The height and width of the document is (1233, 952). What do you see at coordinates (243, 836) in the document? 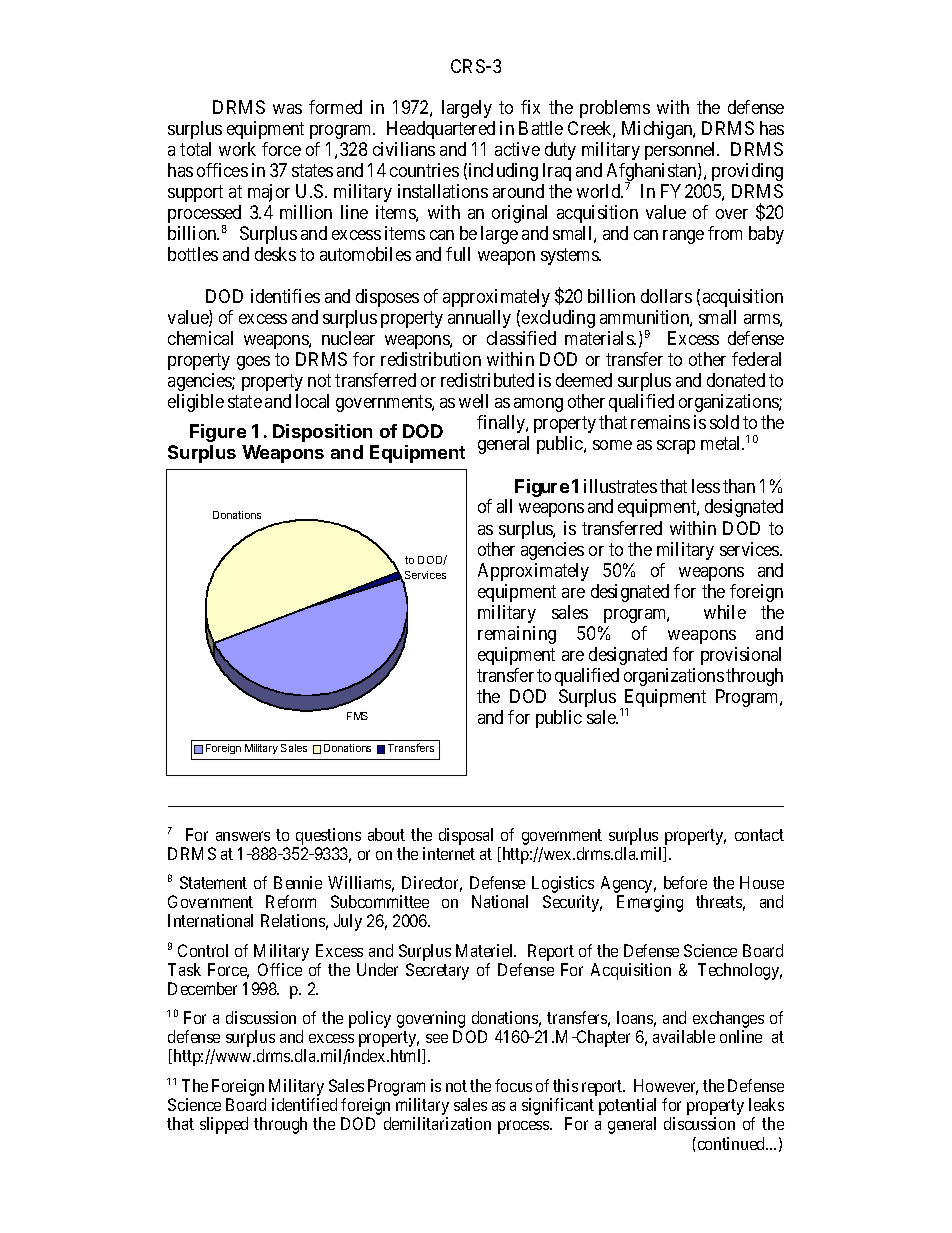
I see `answers` at bounding box center [243, 836].
